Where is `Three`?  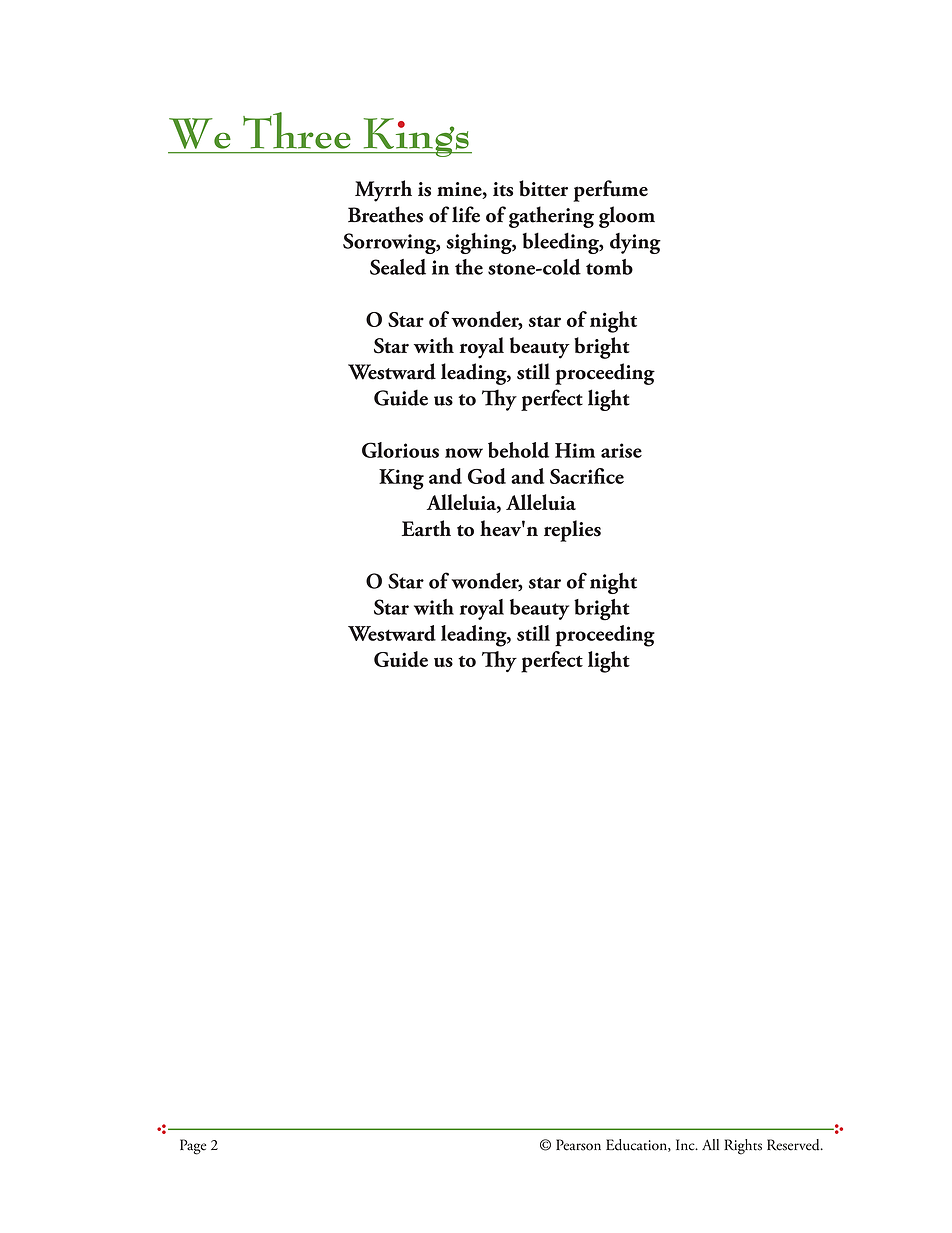
Three is located at coordinates (297, 130).
